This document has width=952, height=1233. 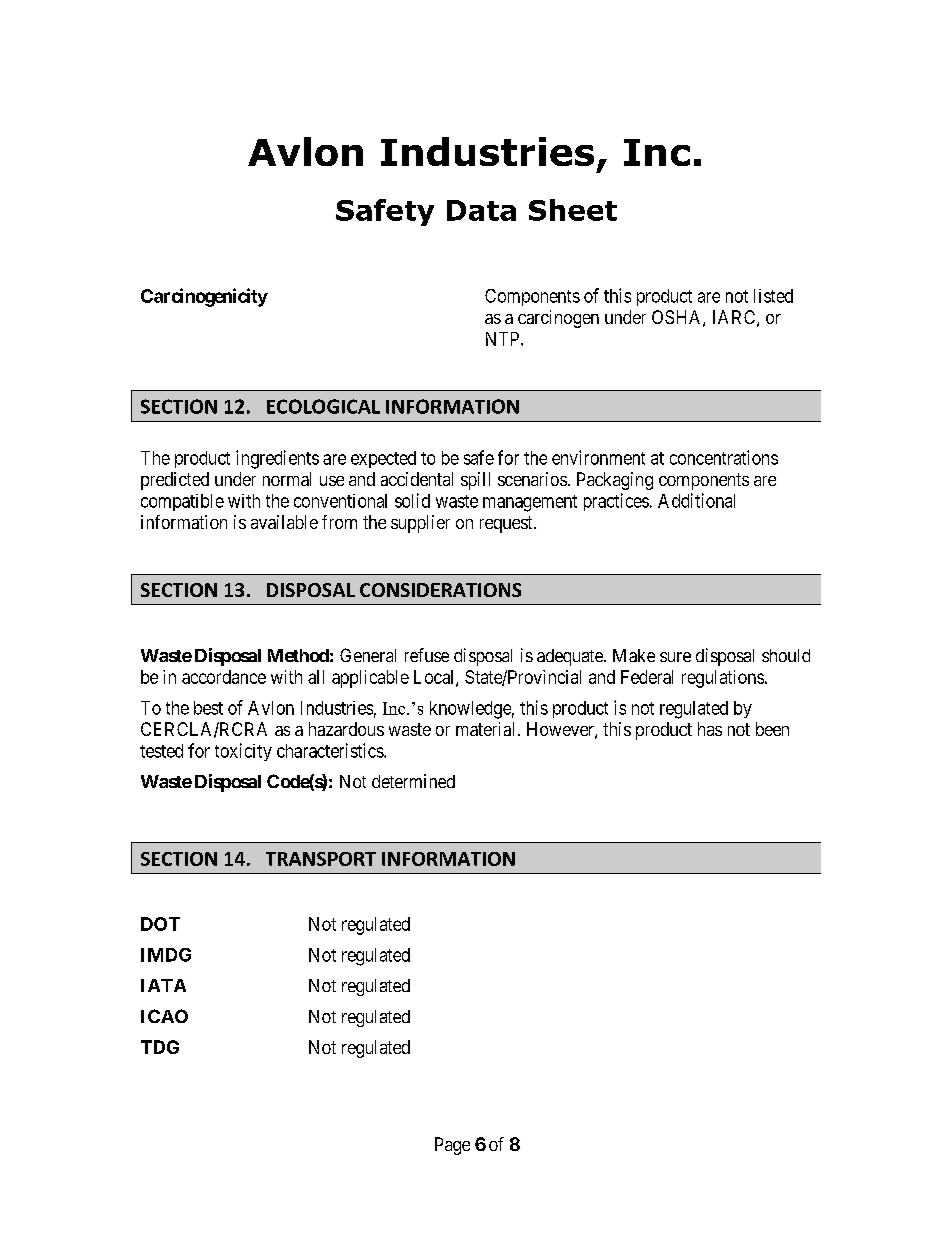 I want to click on ICAO, so click(x=164, y=1016).
